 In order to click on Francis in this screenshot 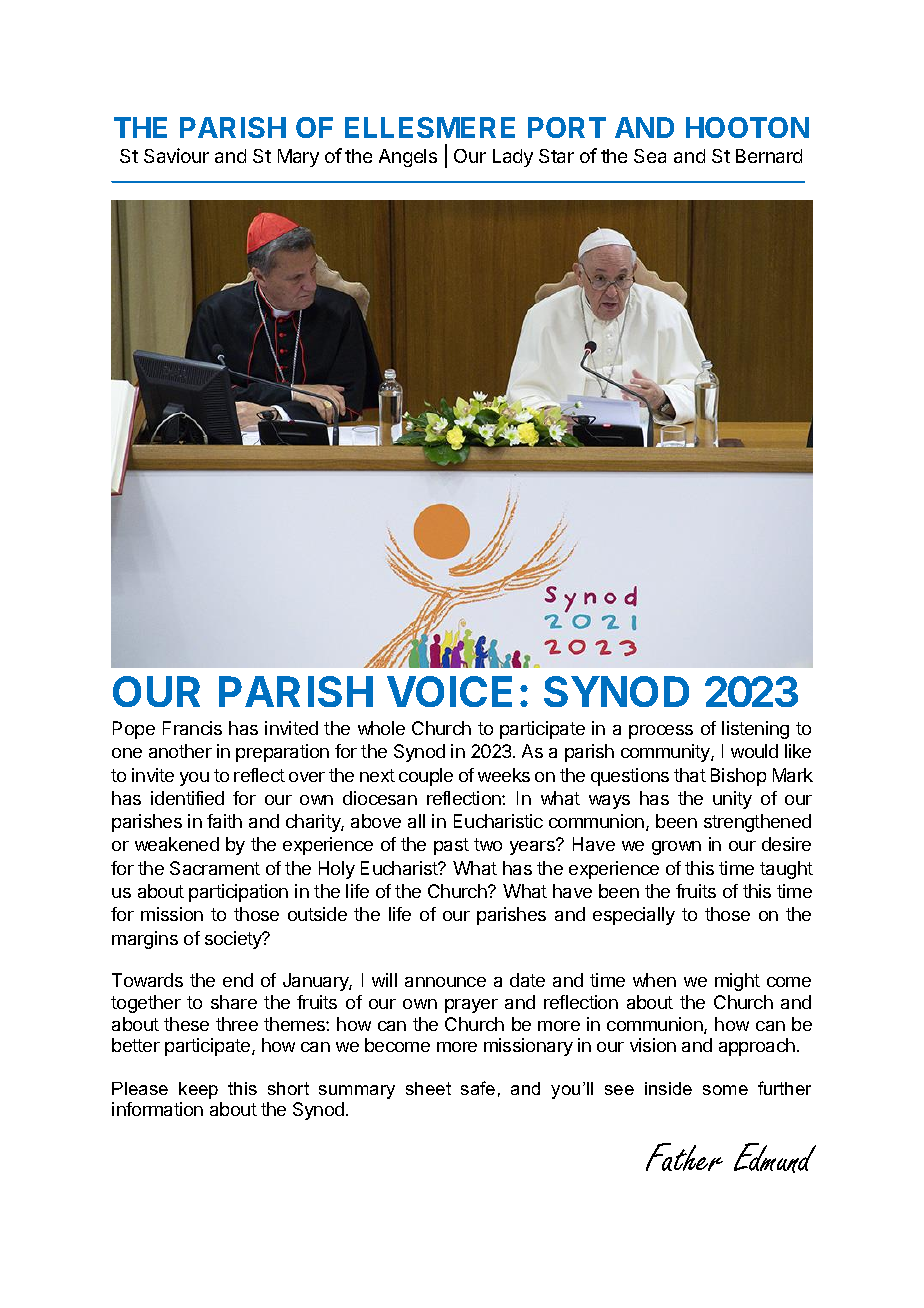, I will do `click(192, 728)`.
